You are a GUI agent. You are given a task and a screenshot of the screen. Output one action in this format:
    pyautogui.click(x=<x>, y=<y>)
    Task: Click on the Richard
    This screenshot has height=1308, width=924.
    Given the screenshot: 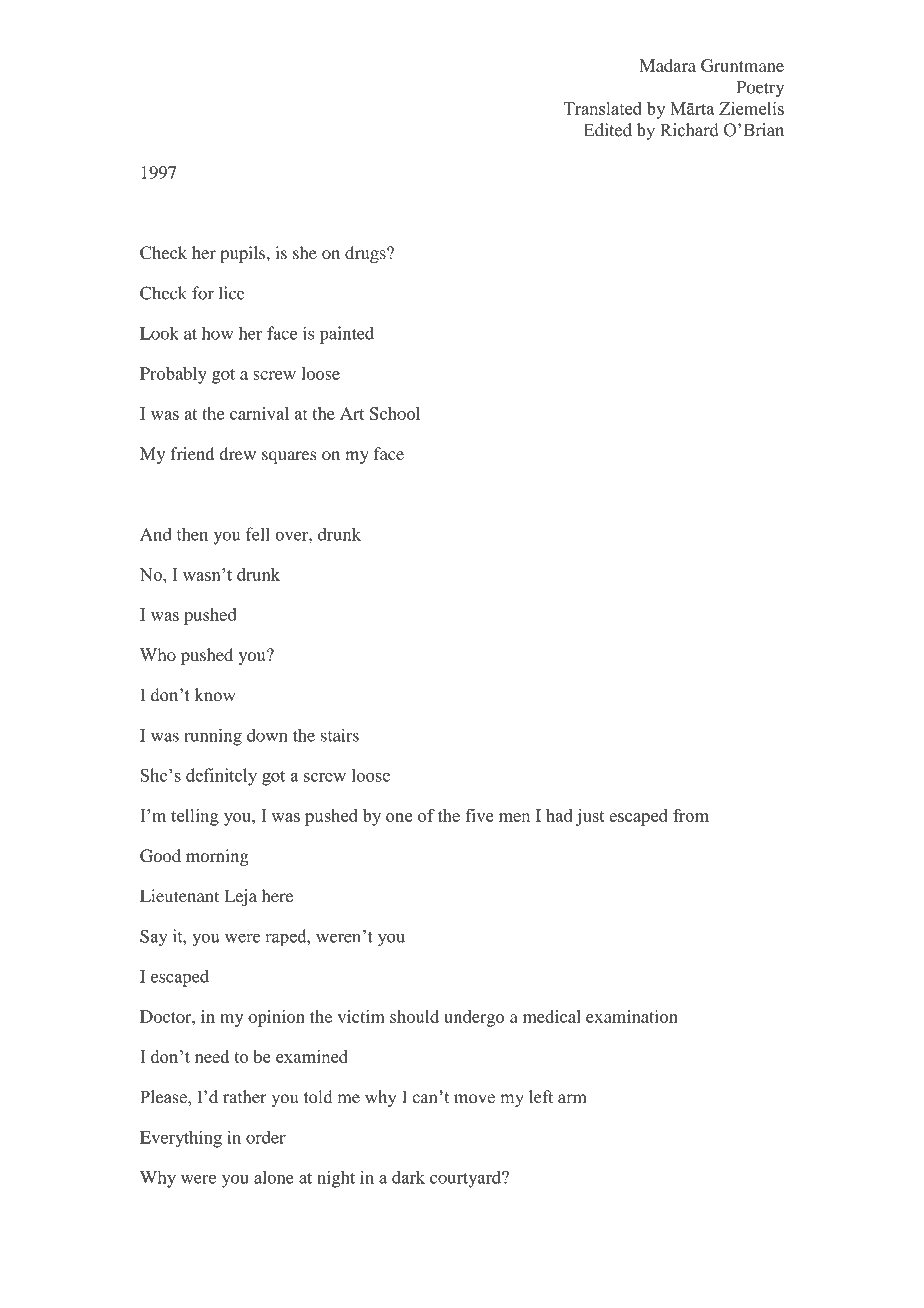 What is the action you would take?
    pyautogui.click(x=689, y=130)
